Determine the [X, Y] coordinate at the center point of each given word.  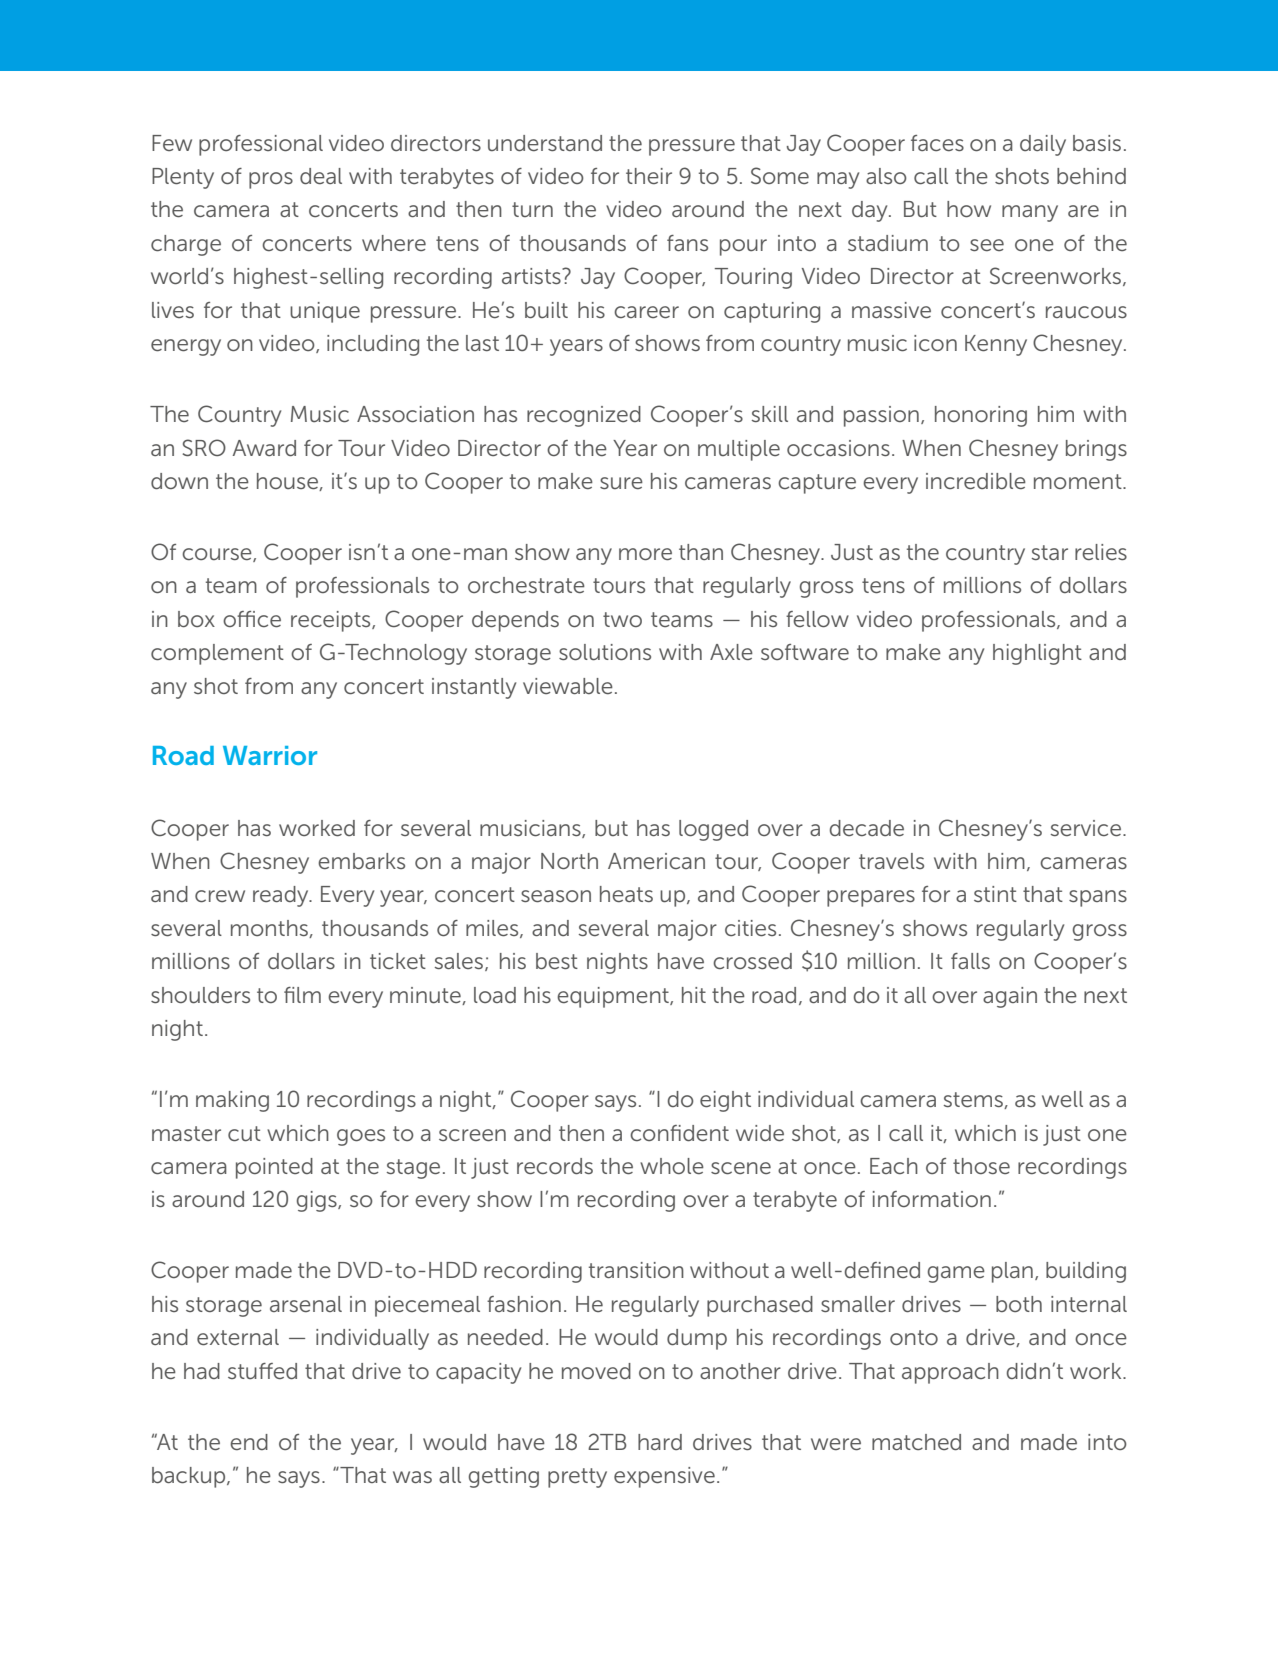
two [622, 619]
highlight [1037, 654]
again [1010, 997]
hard [660, 1442]
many [1030, 213]
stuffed [262, 1371]
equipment [614, 997]
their [649, 176]
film [302, 995]
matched [916, 1442]
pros [271, 180]
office [252, 619]
